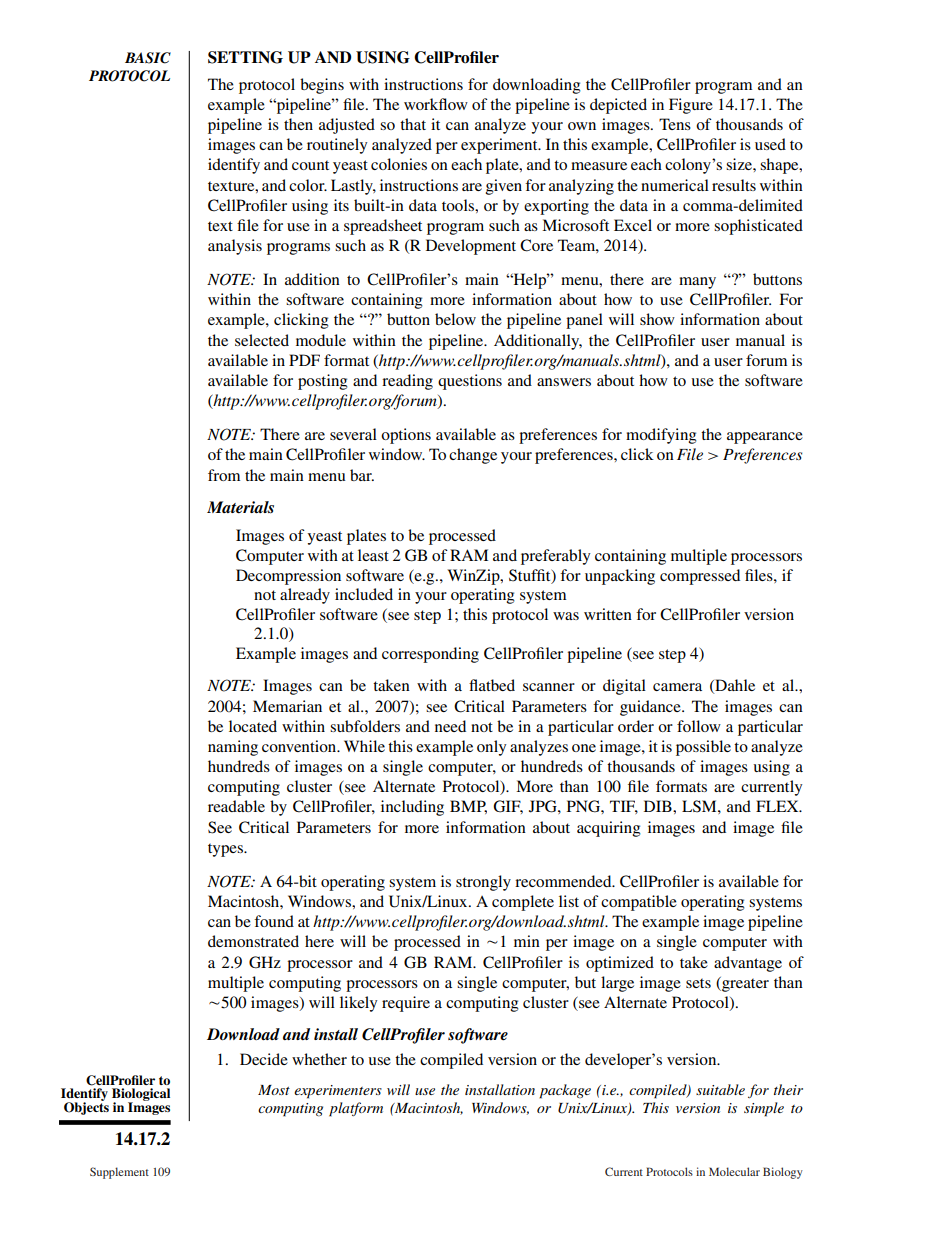  Describe the element at coordinates (430, 655) in the image. I see `corresponding` at that location.
